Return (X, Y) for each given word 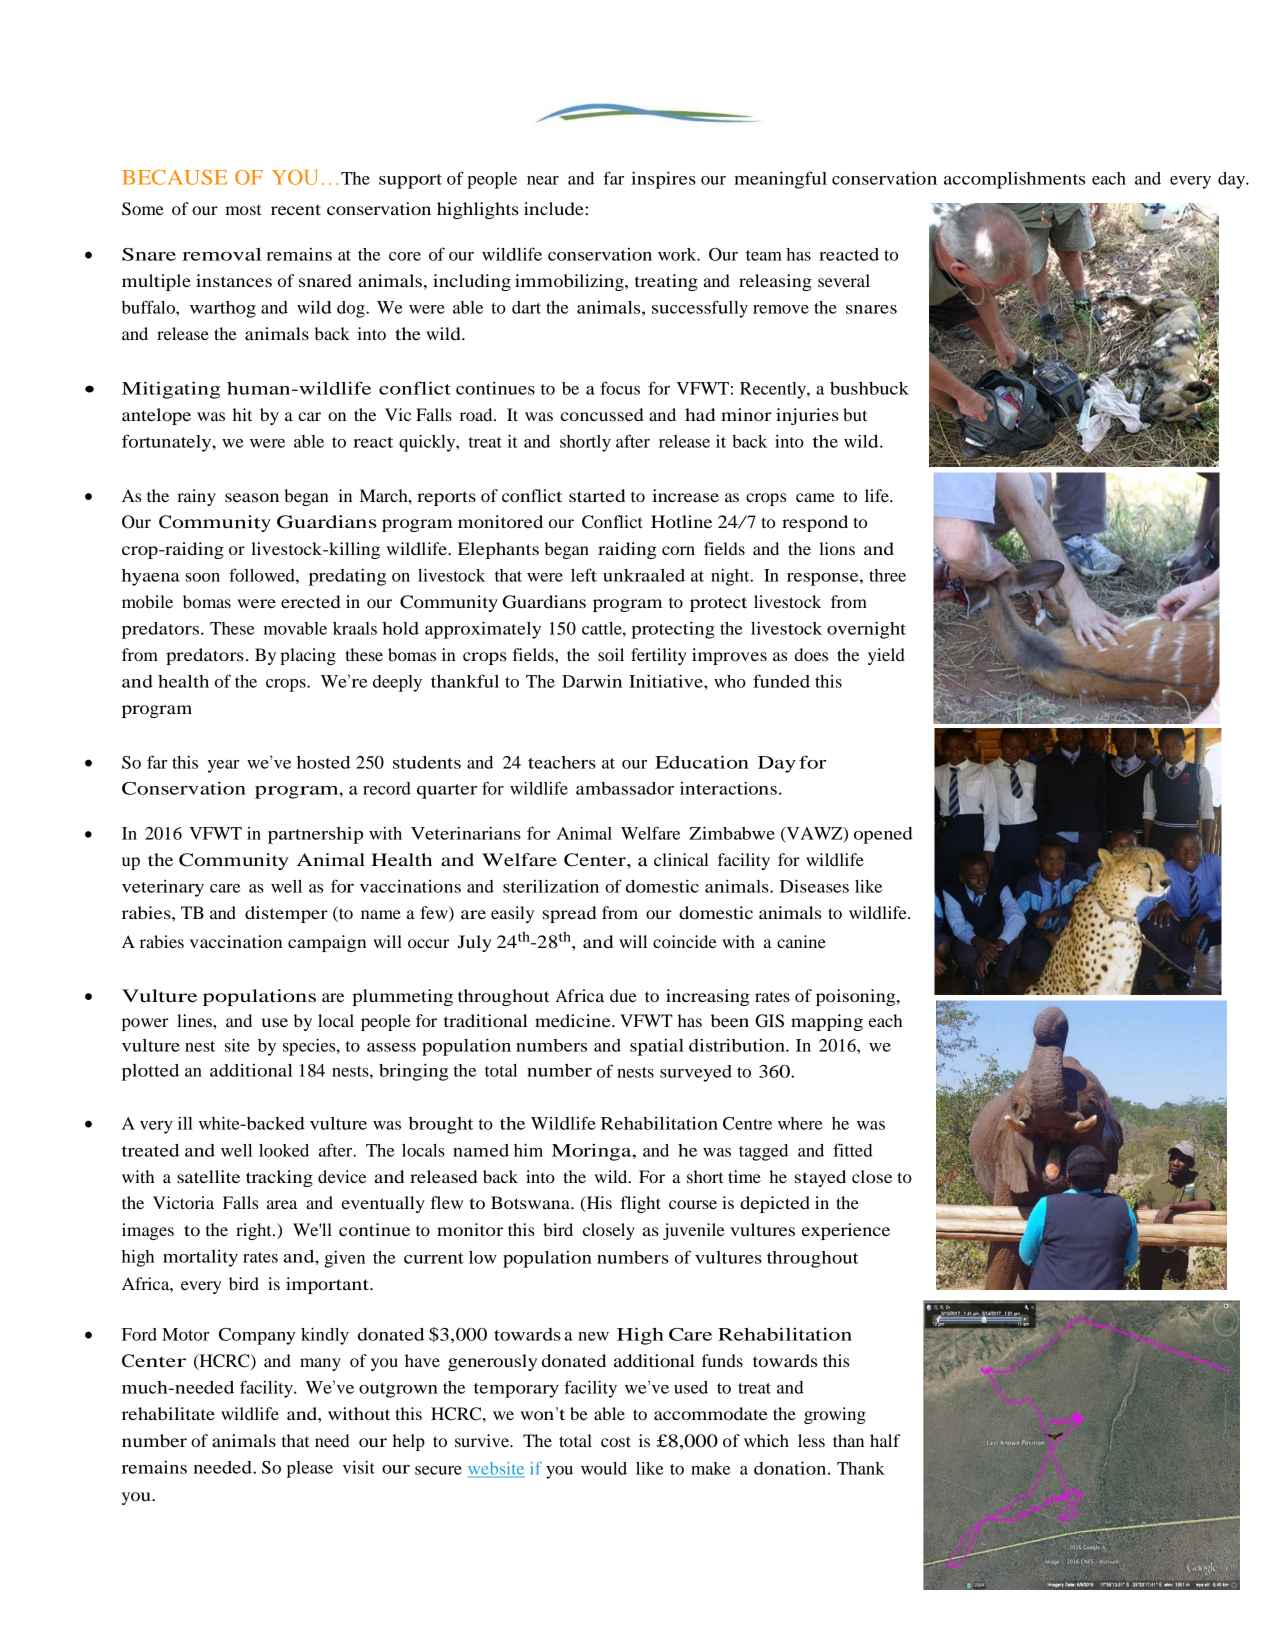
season (252, 497)
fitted (853, 1150)
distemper (286, 914)
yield (886, 656)
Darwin (592, 681)
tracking (279, 1178)
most (243, 210)
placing (308, 656)
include (555, 208)
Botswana (531, 1202)
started (597, 495)
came (815, 497)
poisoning (857, 997)
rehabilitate (168, 1413)
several (844, 280)
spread (570, 914)
